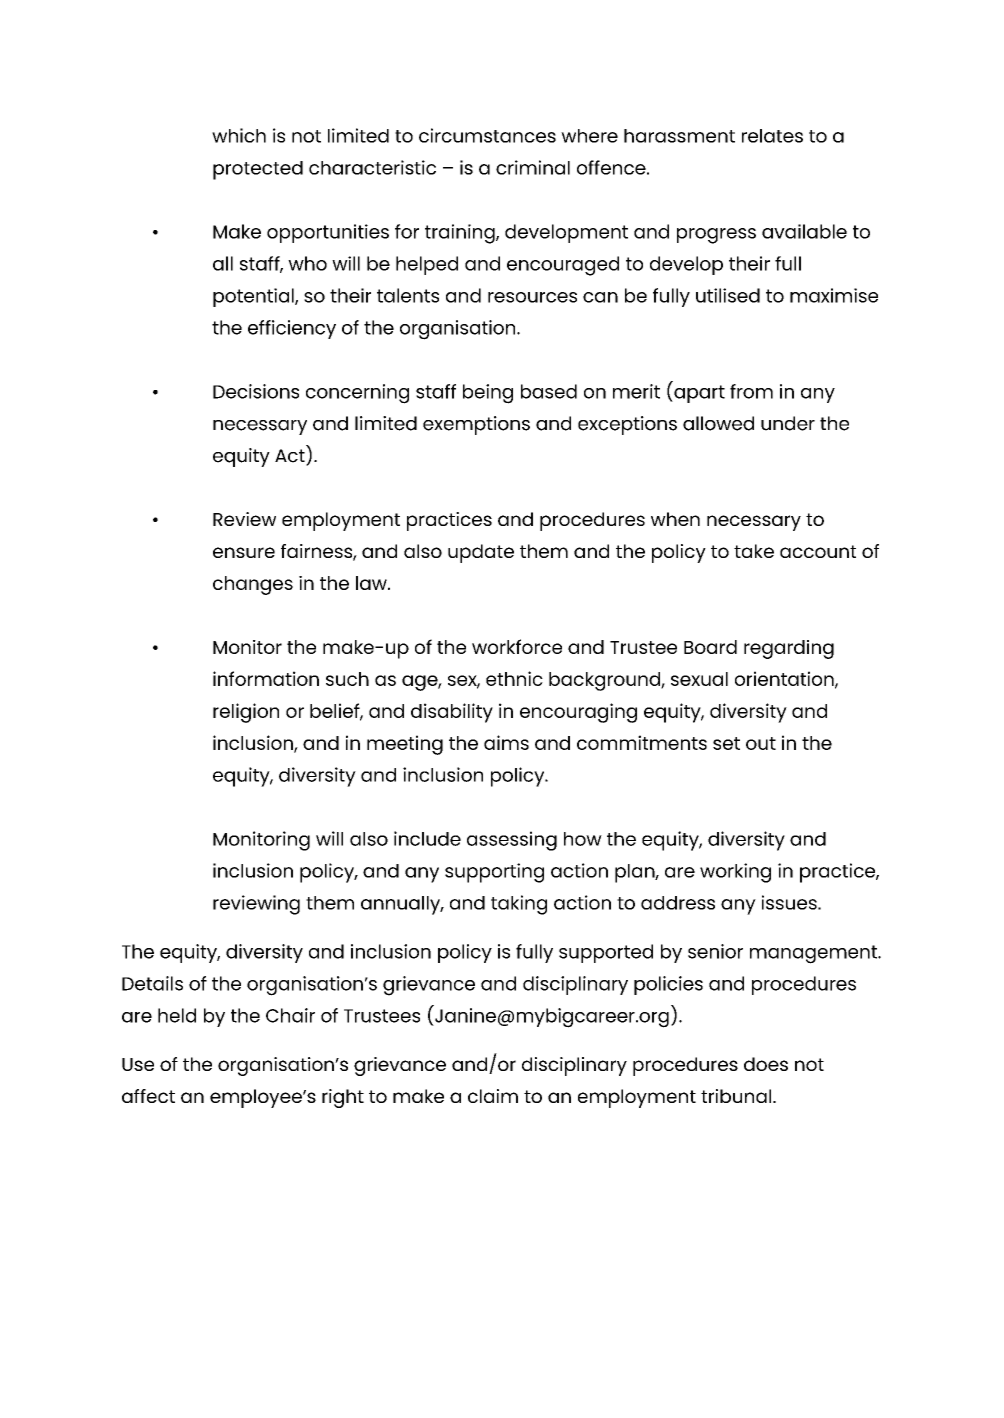 Image resolution: width=1004 pixels, height=1418 pixels. What do you see at coordinates (292, 329) in the image?
I see `efficiency` at bounding box center [292, 329].
